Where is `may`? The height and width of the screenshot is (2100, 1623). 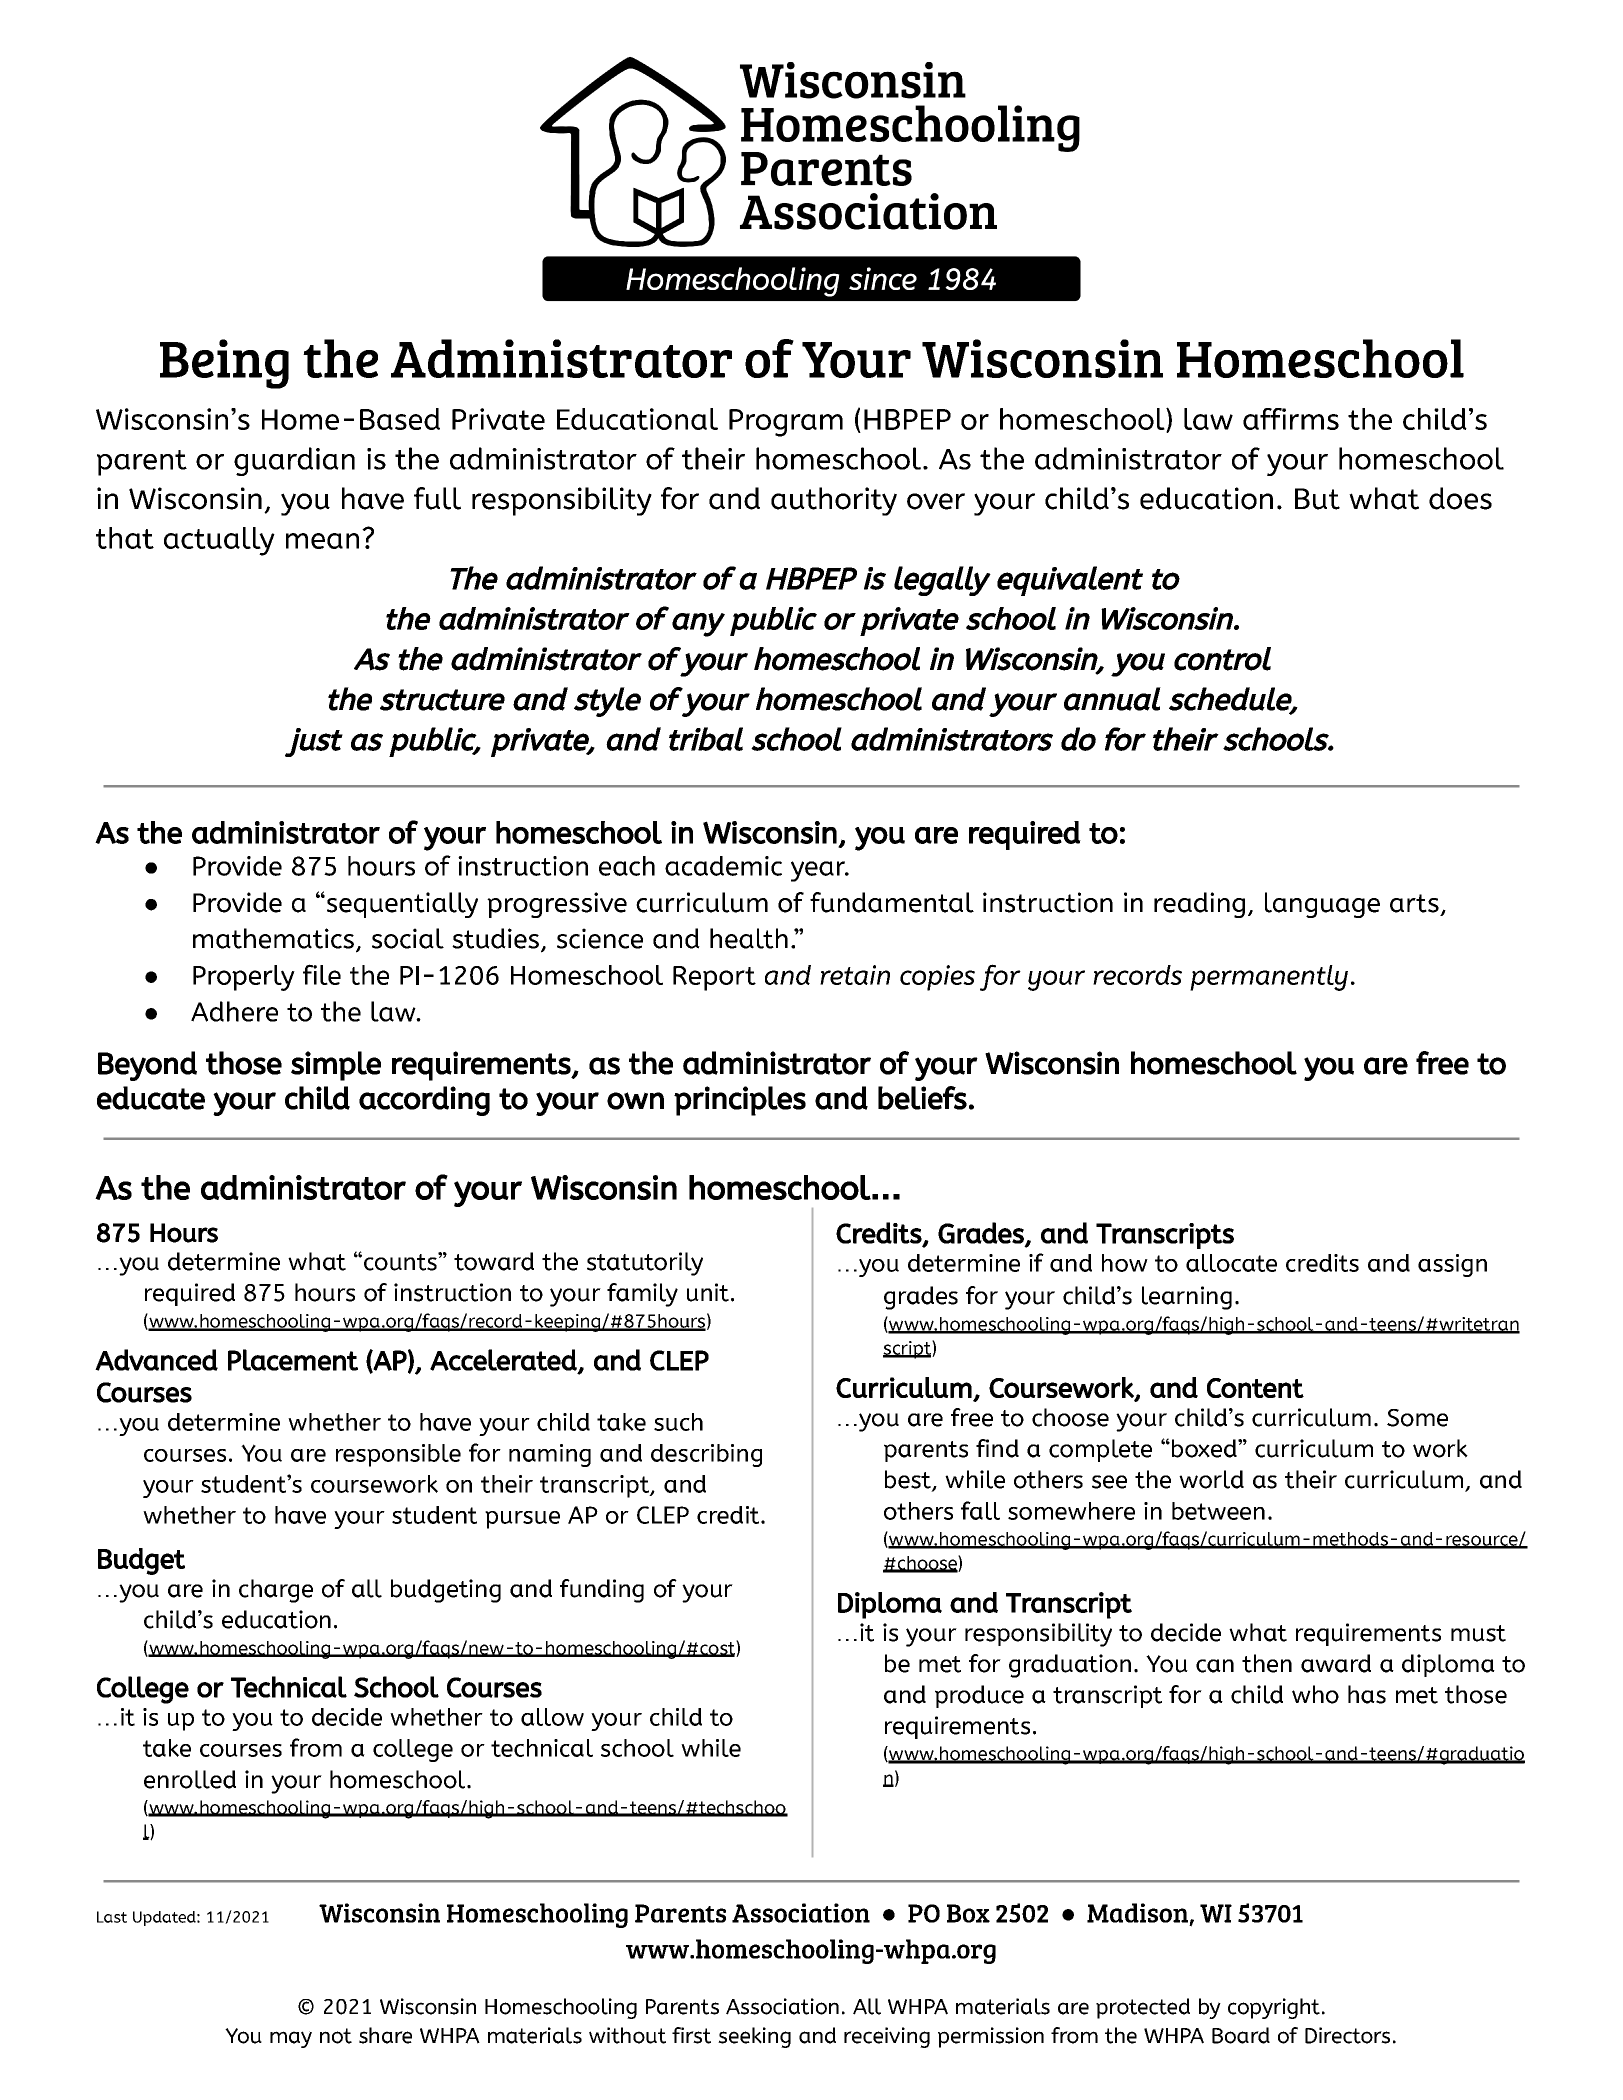
may is located at coordinates (291, 2039).
